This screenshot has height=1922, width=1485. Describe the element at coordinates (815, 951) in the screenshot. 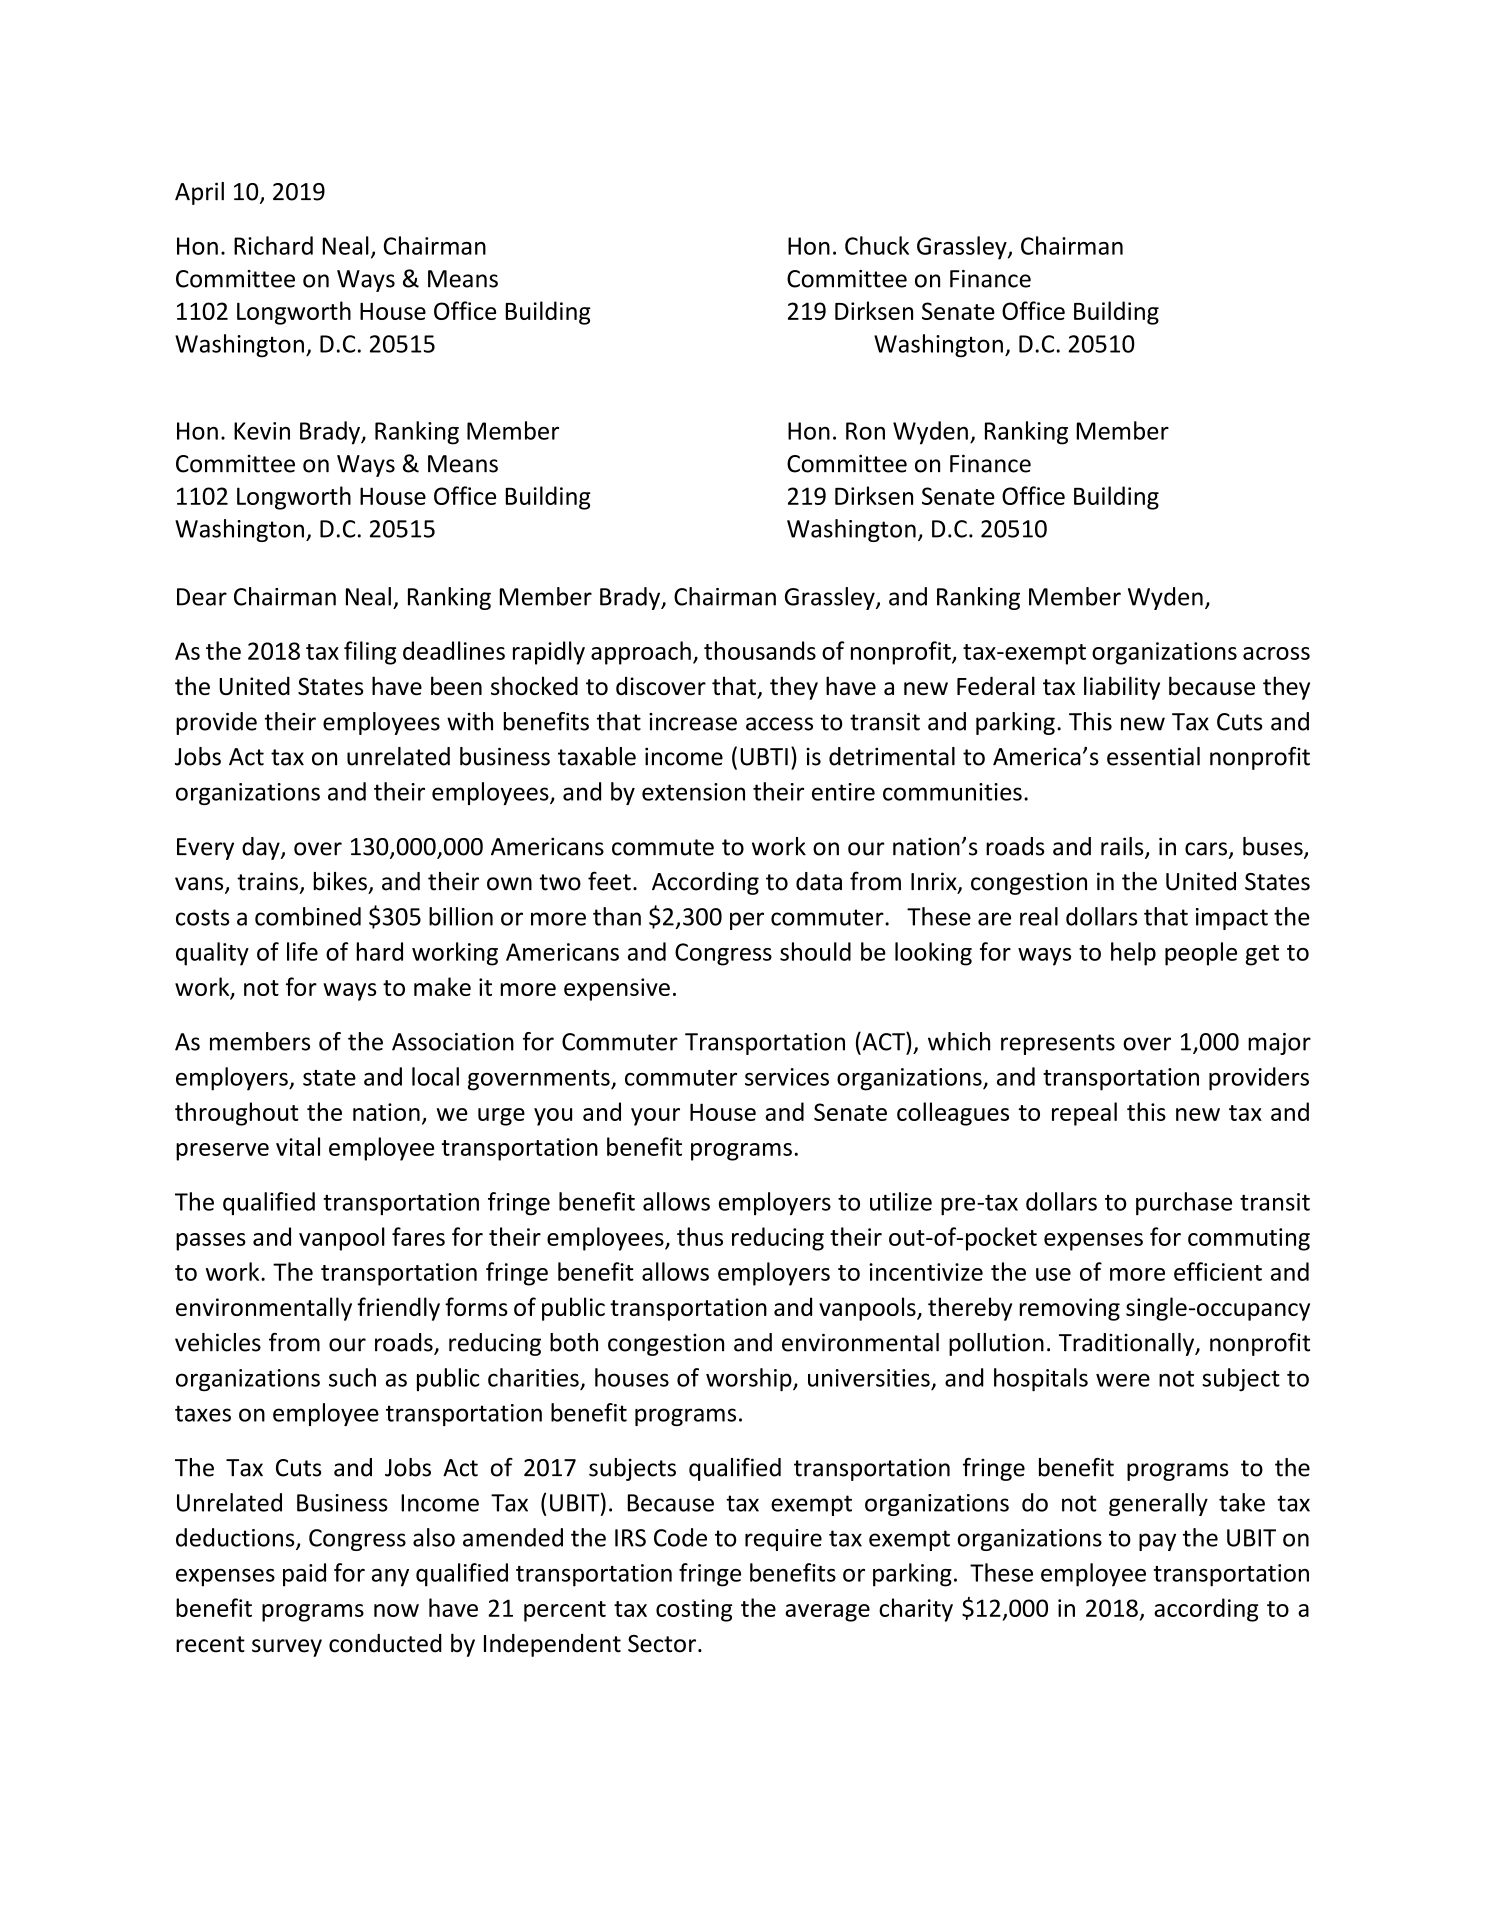

I see `should` at that location.
